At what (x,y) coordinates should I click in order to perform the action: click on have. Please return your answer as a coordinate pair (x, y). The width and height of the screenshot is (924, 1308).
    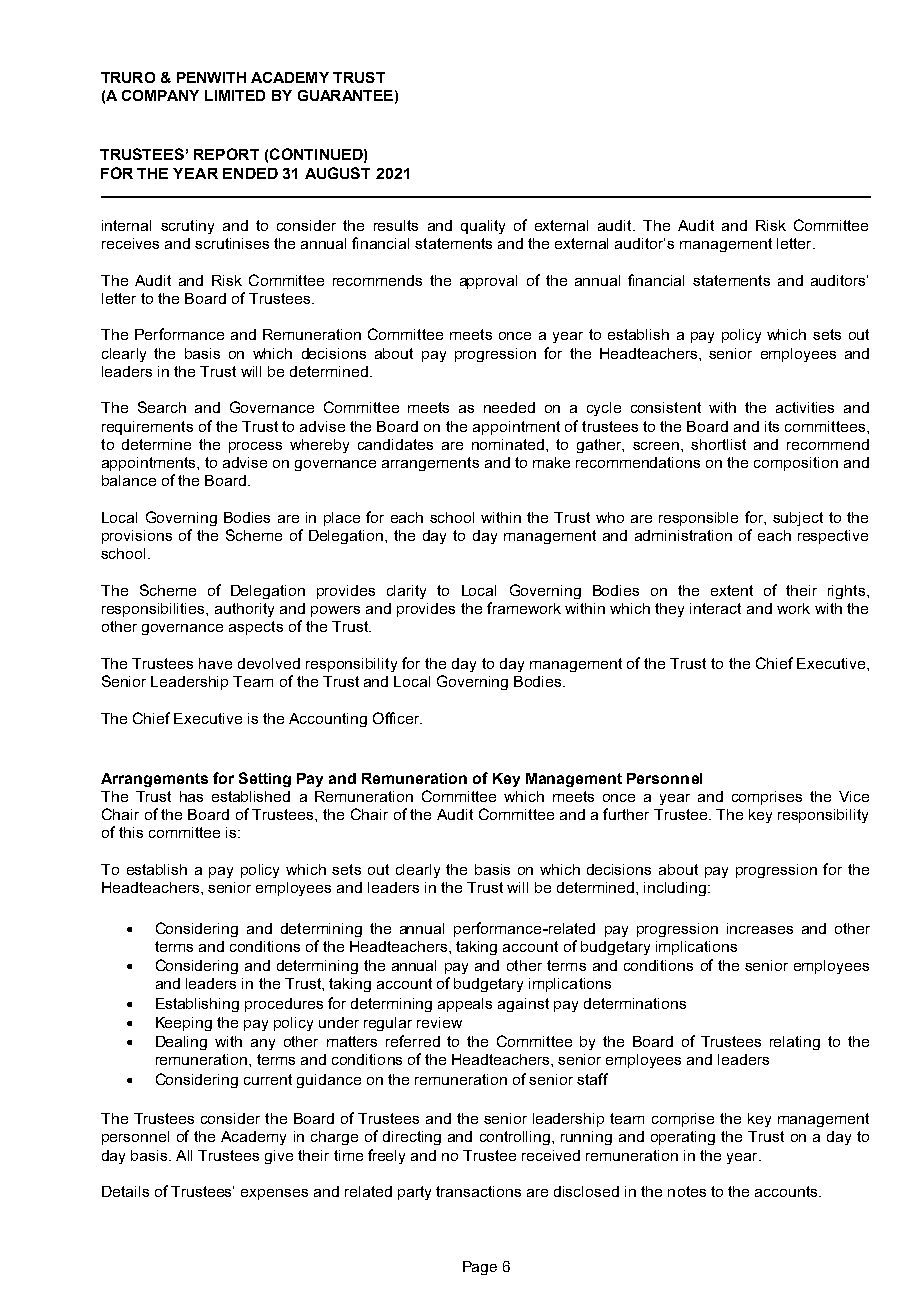
    Looking at the image, I should click on (215, 663).
